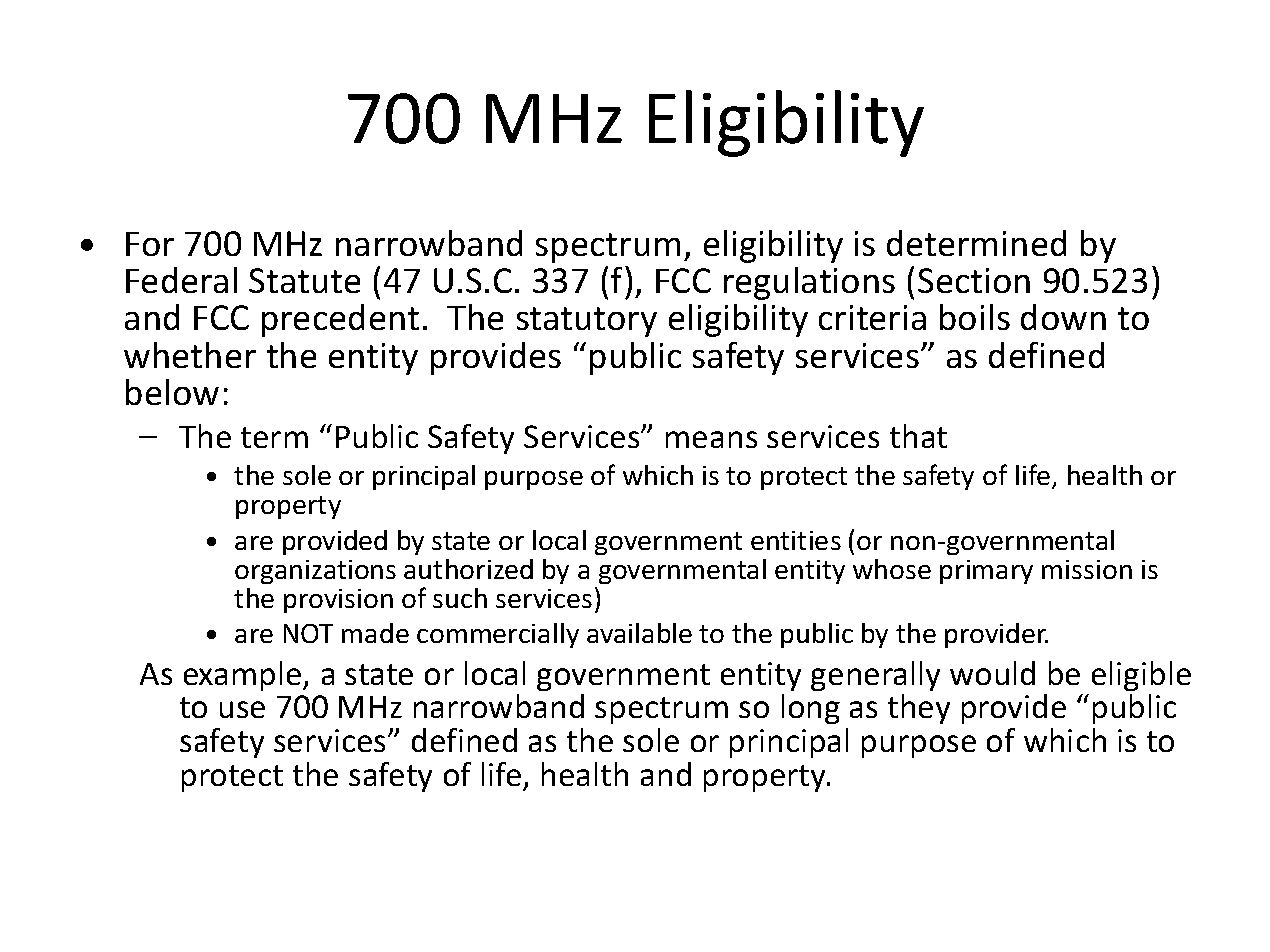  Describe the element at coordinates (811, 709) in the page. I see `long` at that location.
